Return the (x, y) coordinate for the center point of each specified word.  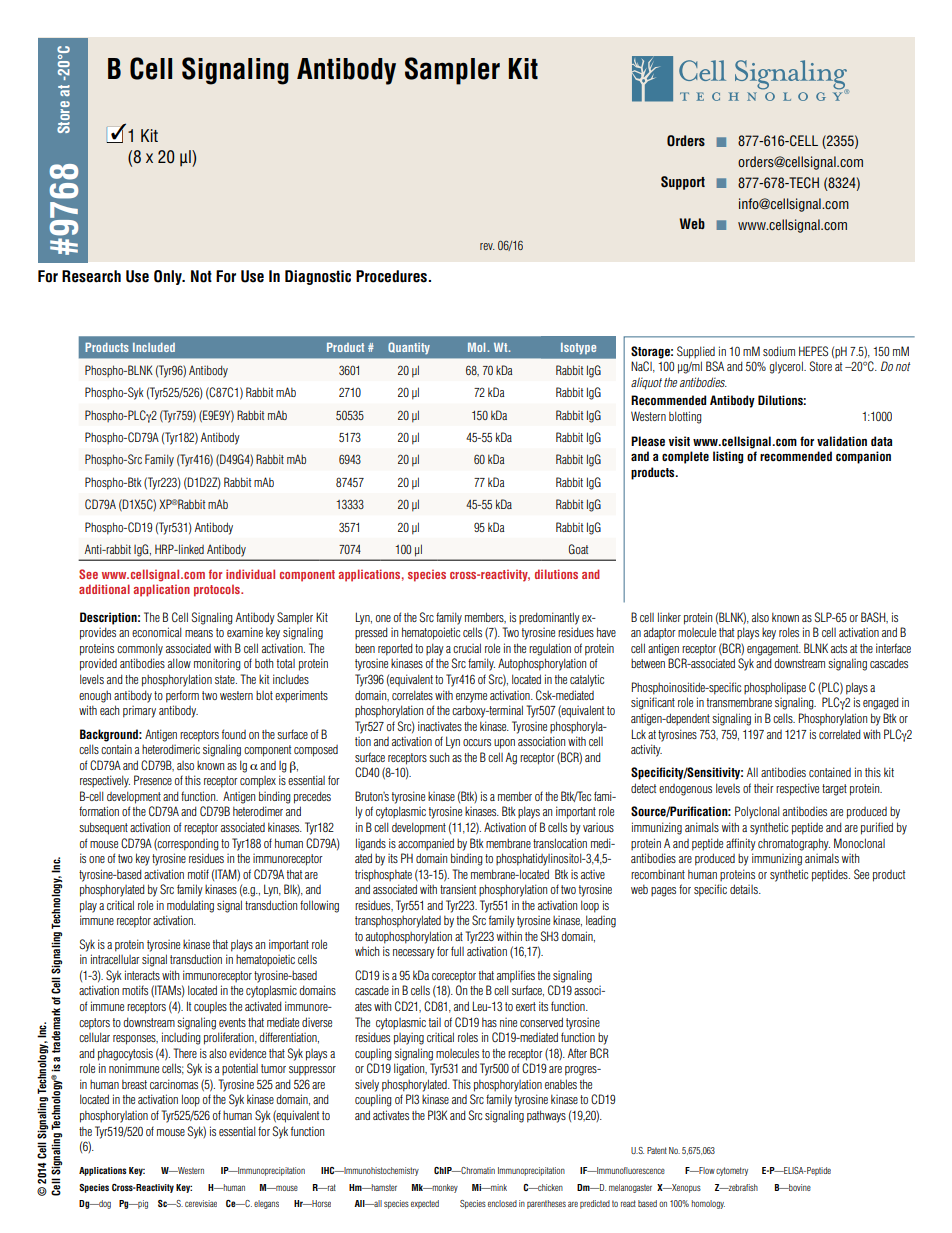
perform (182, 696)
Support (683, 183)
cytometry (732, 1171)
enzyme (471, 698)
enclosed (502, 1203)
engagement (774, 650)
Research (91, 276)
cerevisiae (201, 1203)
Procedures (392, 276)
